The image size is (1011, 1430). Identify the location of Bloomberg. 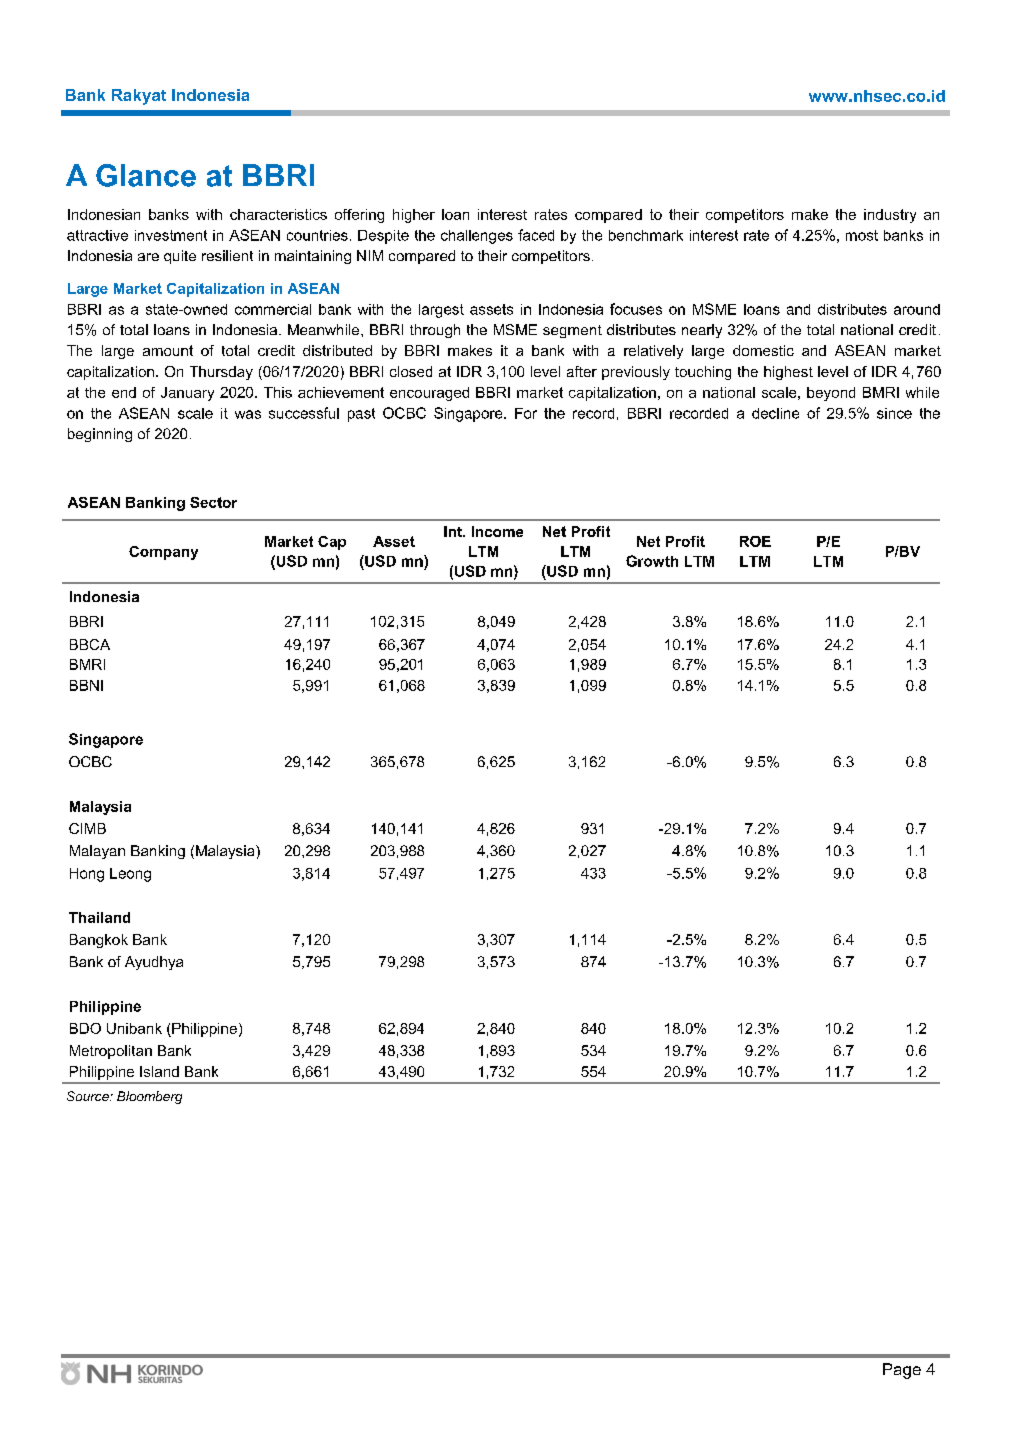
(149, 1097).
